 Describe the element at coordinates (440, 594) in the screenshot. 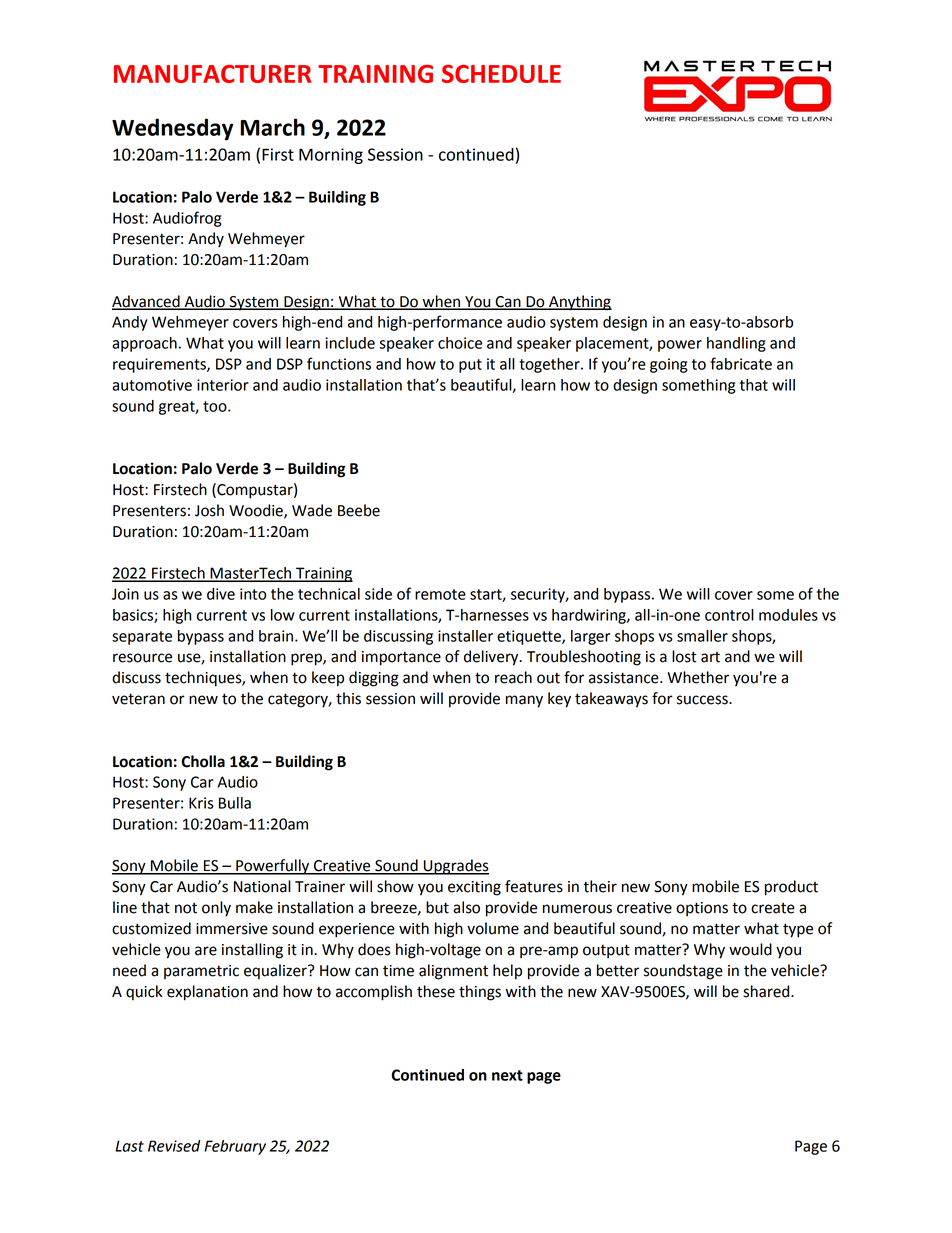

I see `remote` at that location.
